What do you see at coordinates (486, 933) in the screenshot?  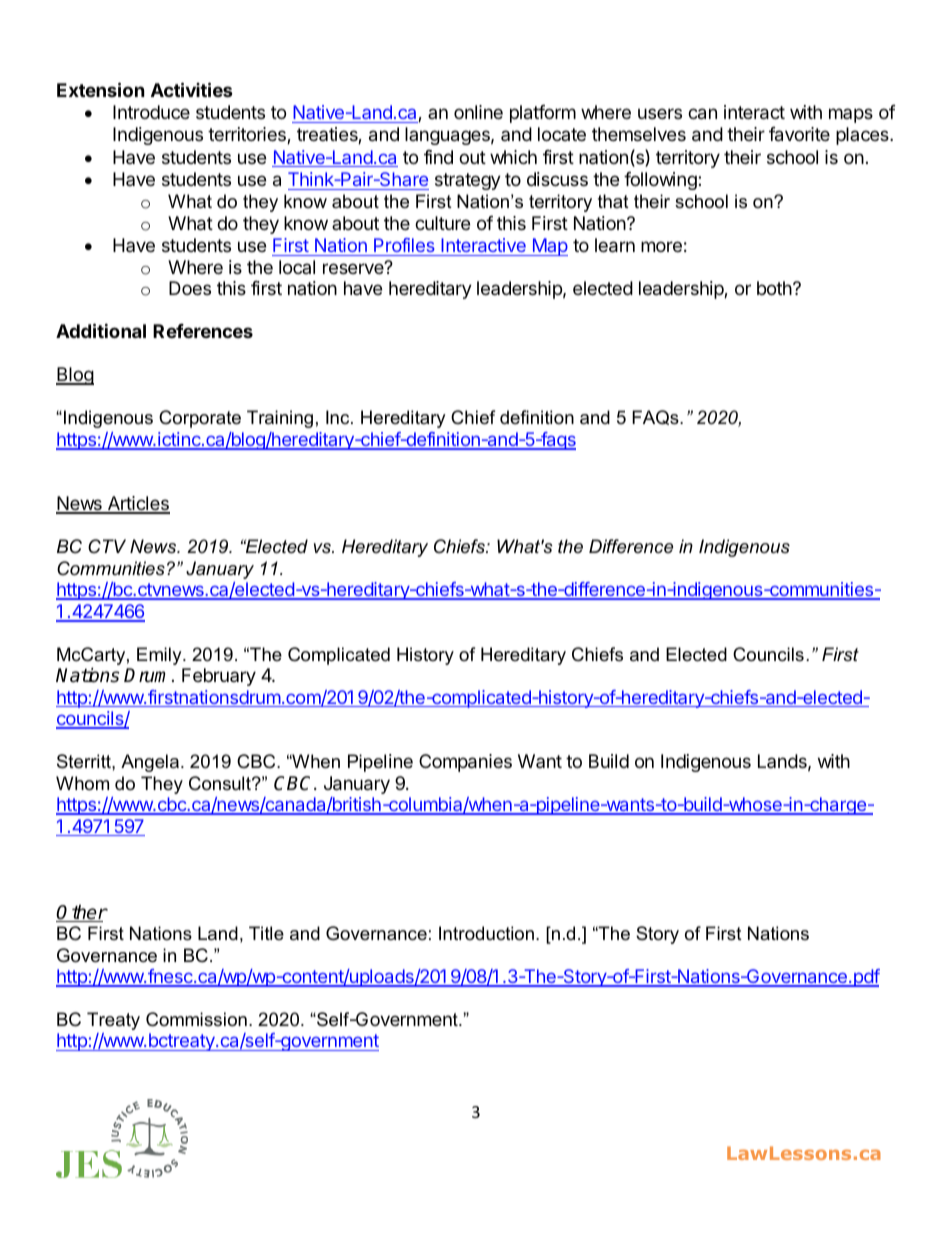 I see `Introduction` at bounding box center [486, 933].
